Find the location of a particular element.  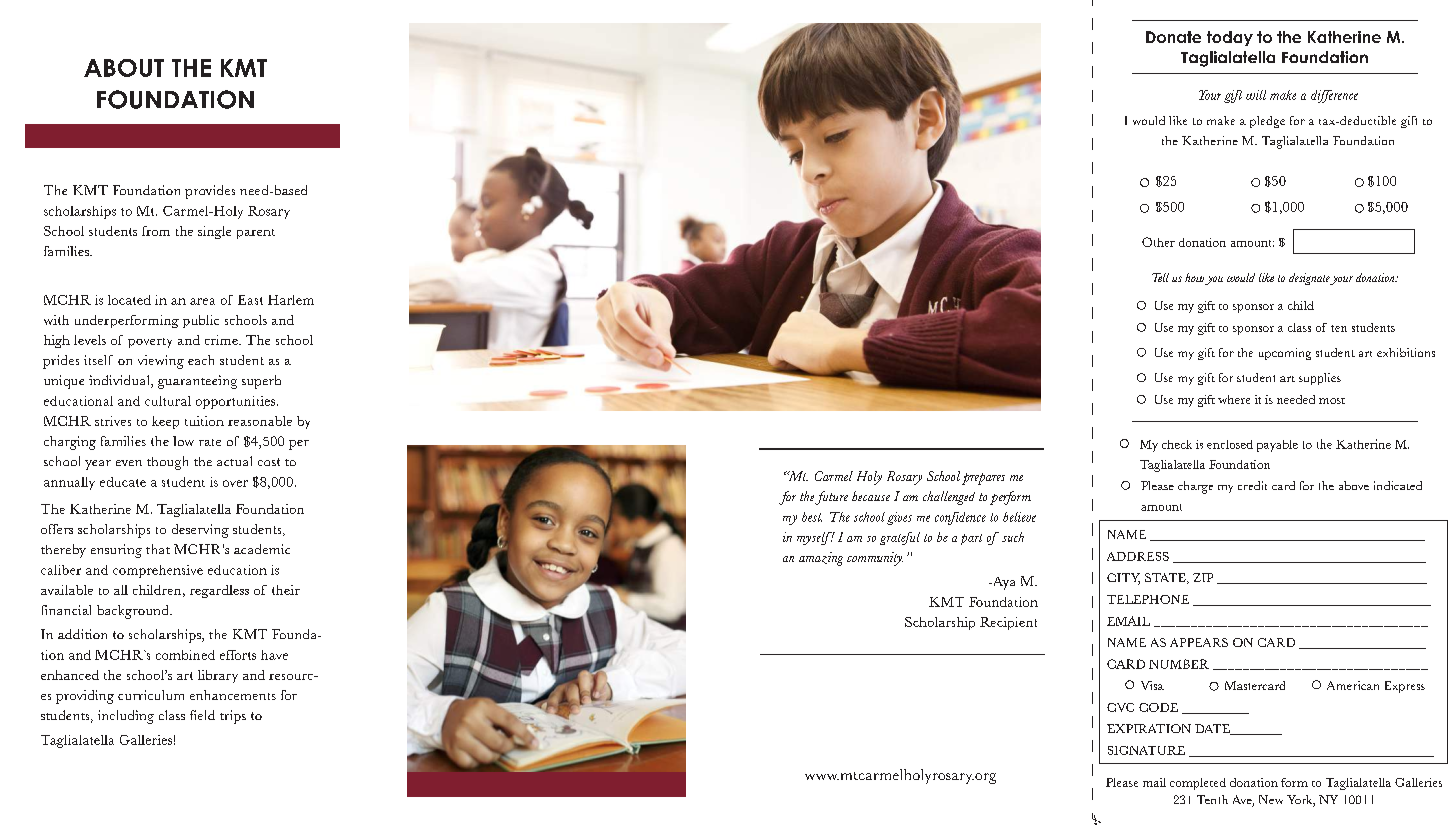

Donate is located at coordinates (1173, 37).
